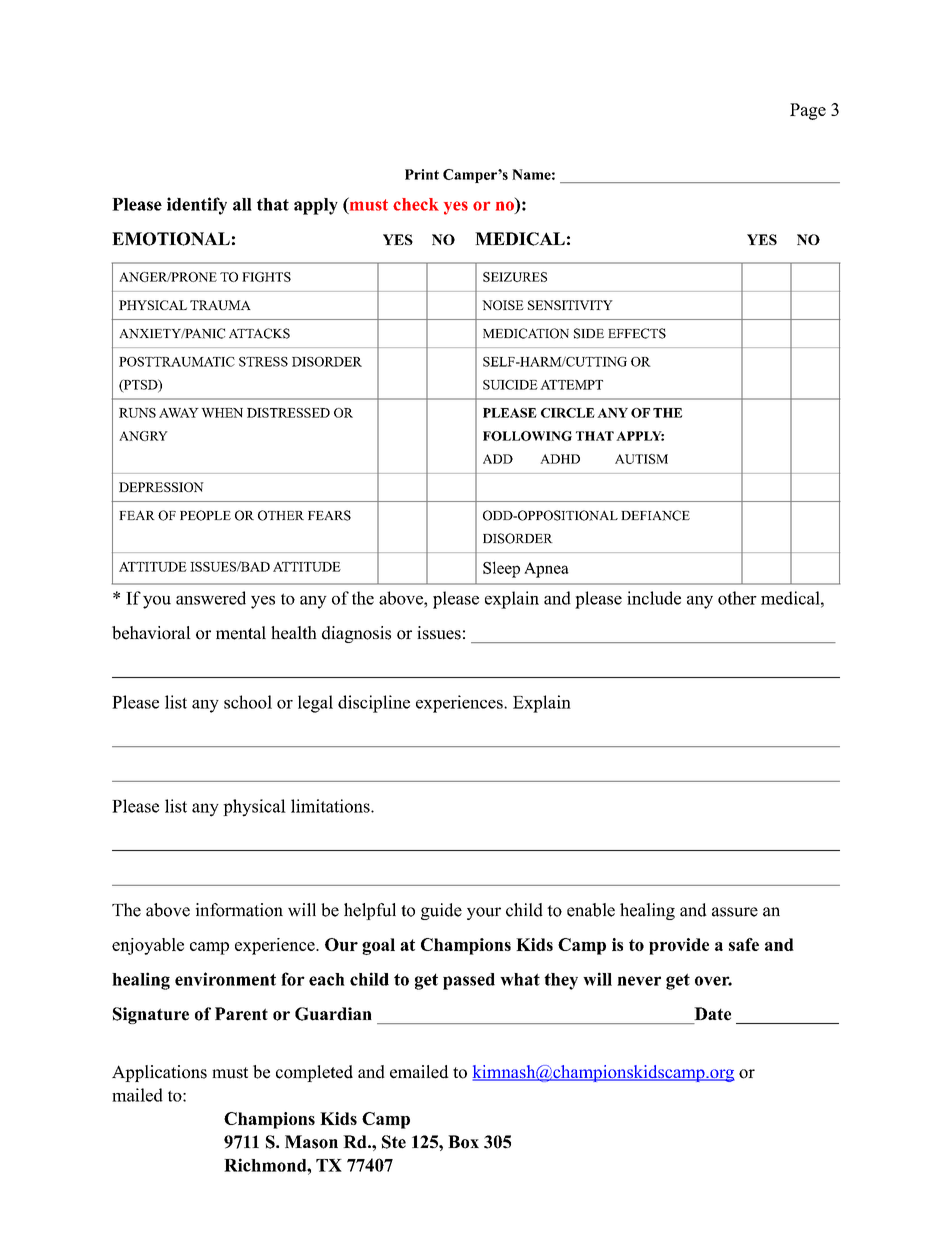 This screenshot has width=952, height=1233. What do you see at coordinates (655, 515) in the screenshot?
I see `DEFIANCE` at bounding box center [655, 515].
